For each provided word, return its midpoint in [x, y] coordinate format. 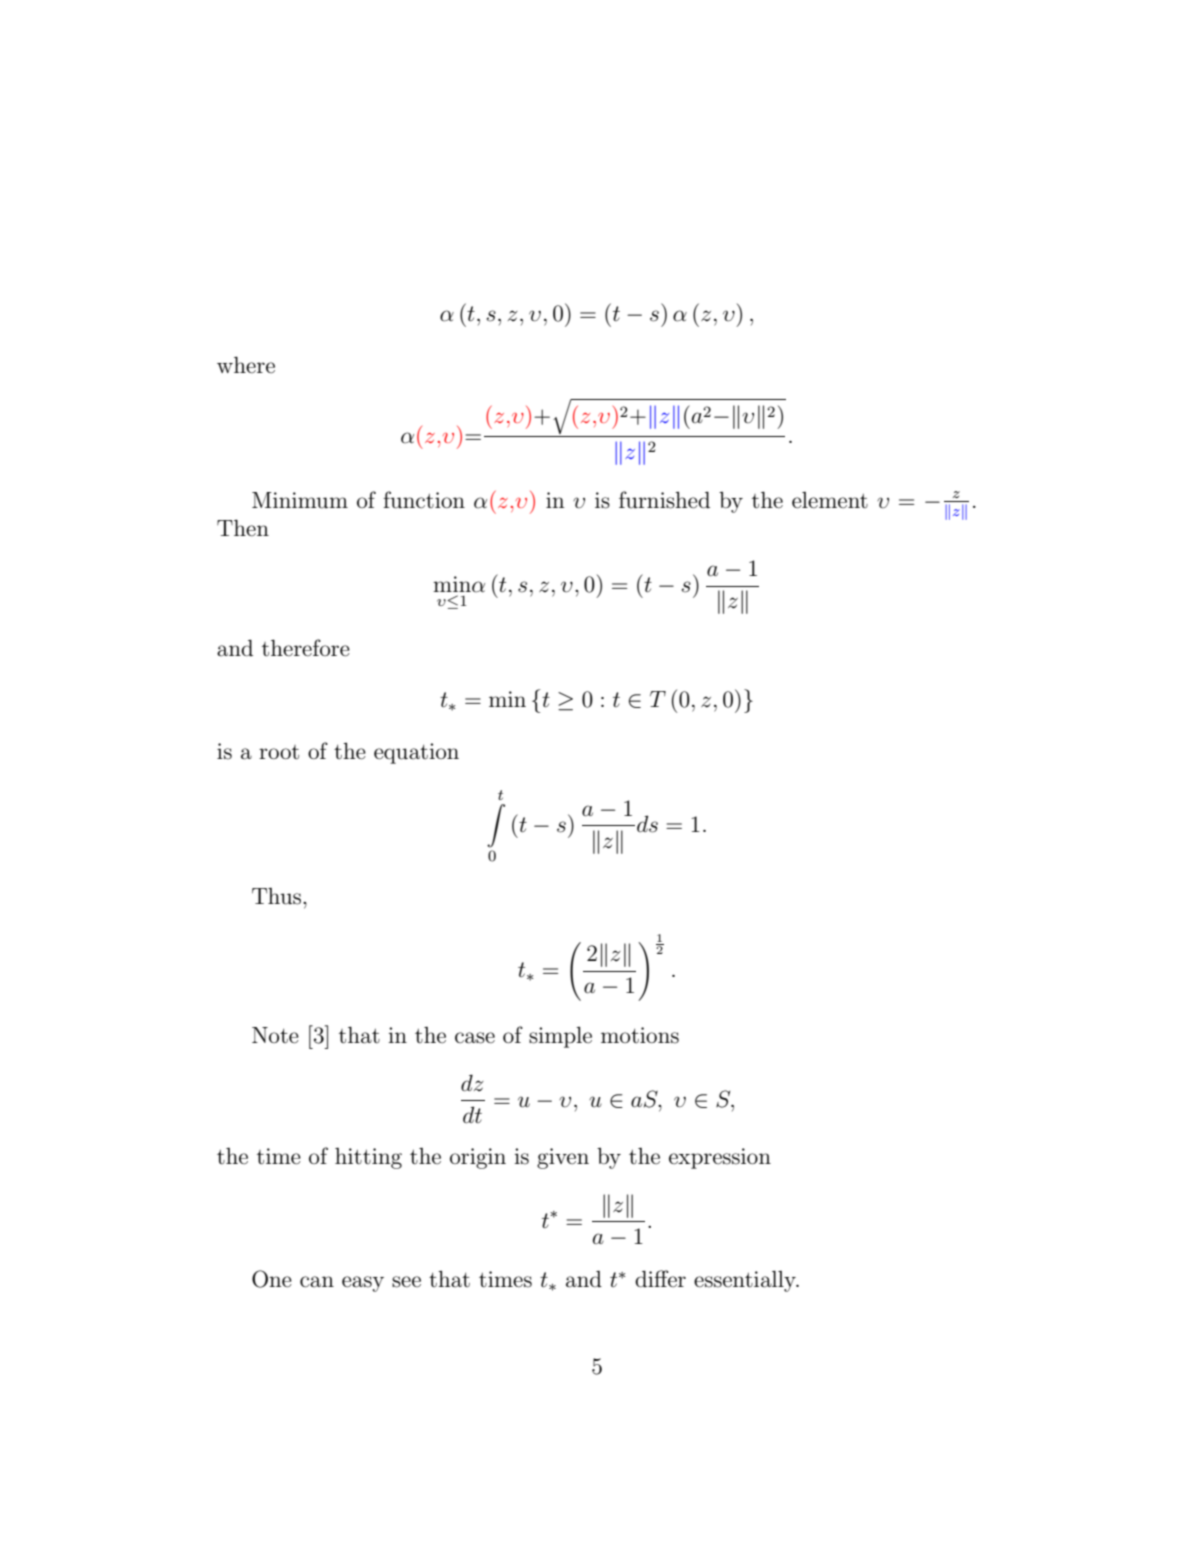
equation [416, 753]
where [246, 365]
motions [640, 1035]
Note [275, 1035]
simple [560, 1037]
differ [660, 1279]
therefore [306, 648]
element [830, 500]
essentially [746, 1281]
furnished [664, 500]
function [424, 500]
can [317, 1282]
